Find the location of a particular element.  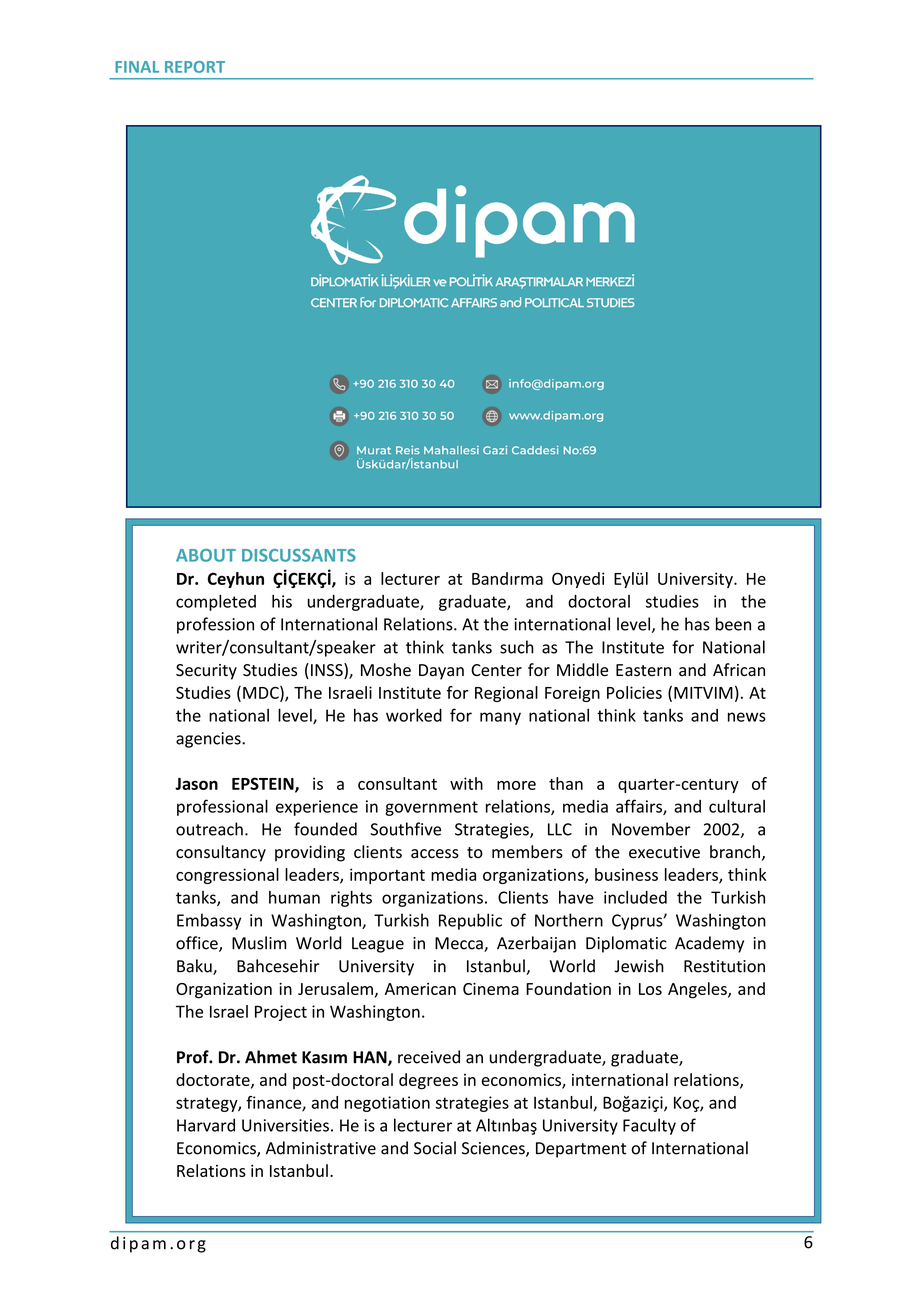

DISCUSSANTS is located at coordinates (299, 555).
